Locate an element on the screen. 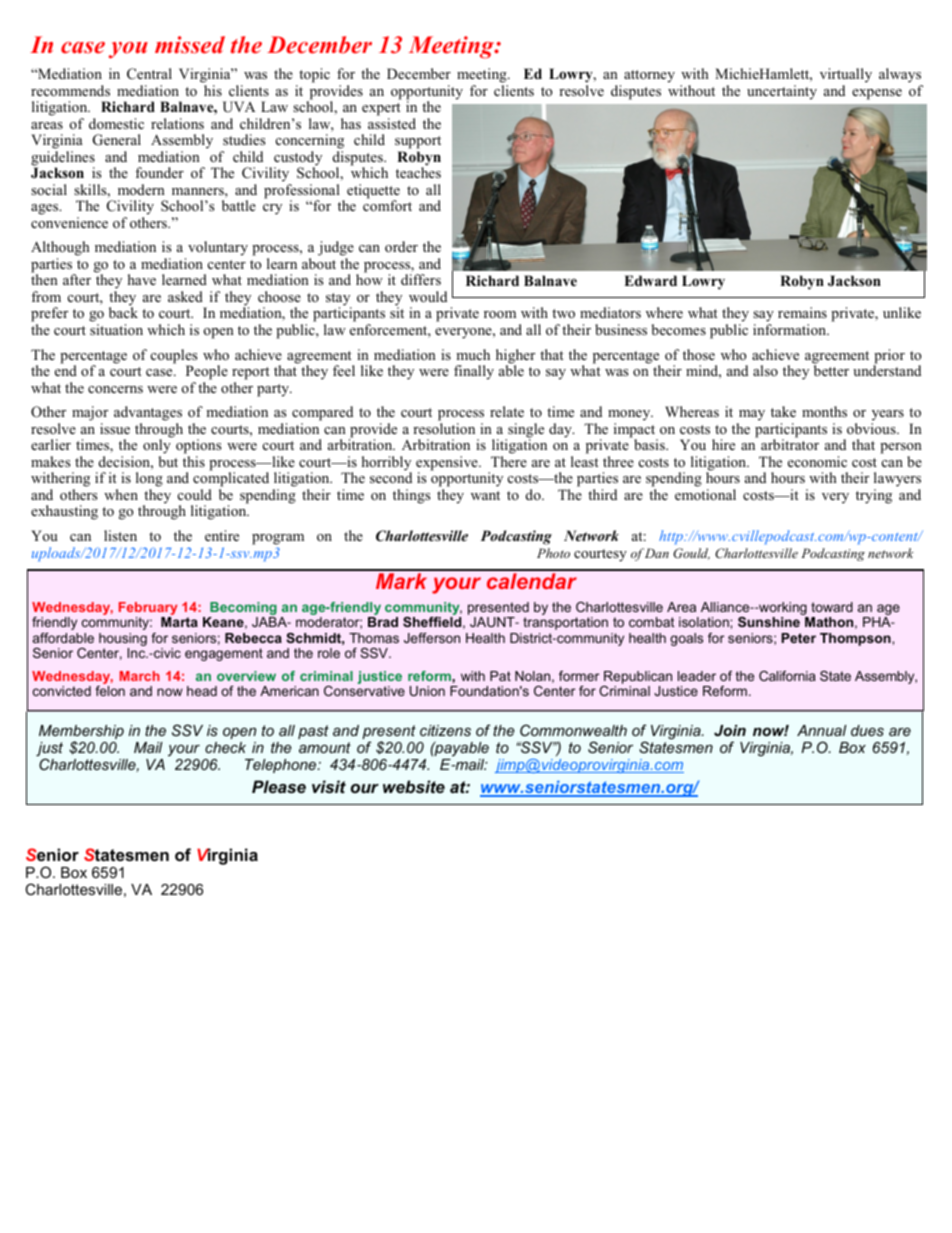 The height and width of the screenshot is (1233, 952). toward is located at coordinates (832, 607).
